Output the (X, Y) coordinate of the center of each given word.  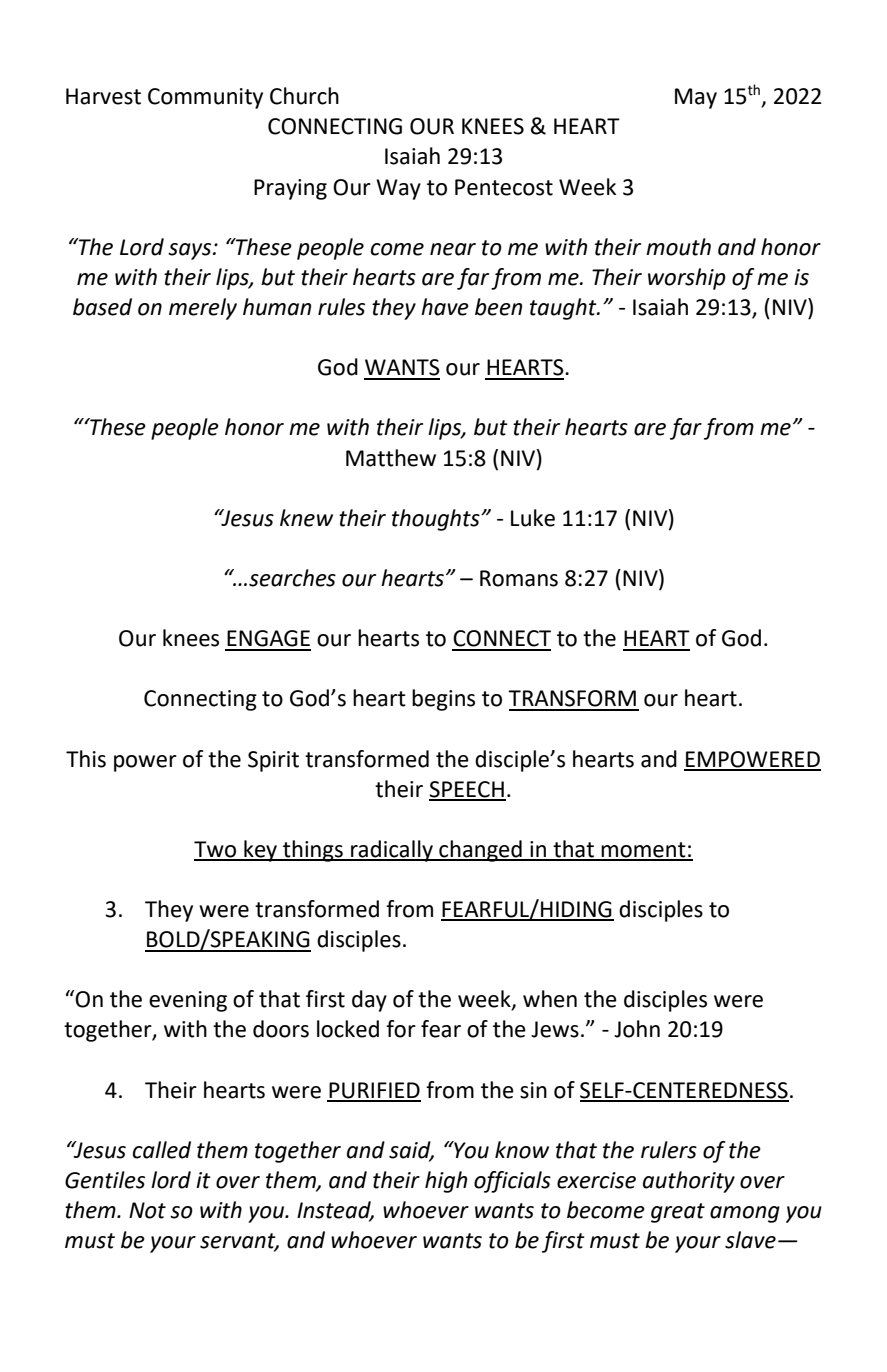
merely (203, 309)
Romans (519, 578)
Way (398, 189)
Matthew (391, 458)
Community (205, 98)
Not (147, 1210)
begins (443, 700)
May (696, 98)
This (86, 759)
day (369, 1001)
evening (188, 1001)
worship (687, 279)
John (637, 1029)
